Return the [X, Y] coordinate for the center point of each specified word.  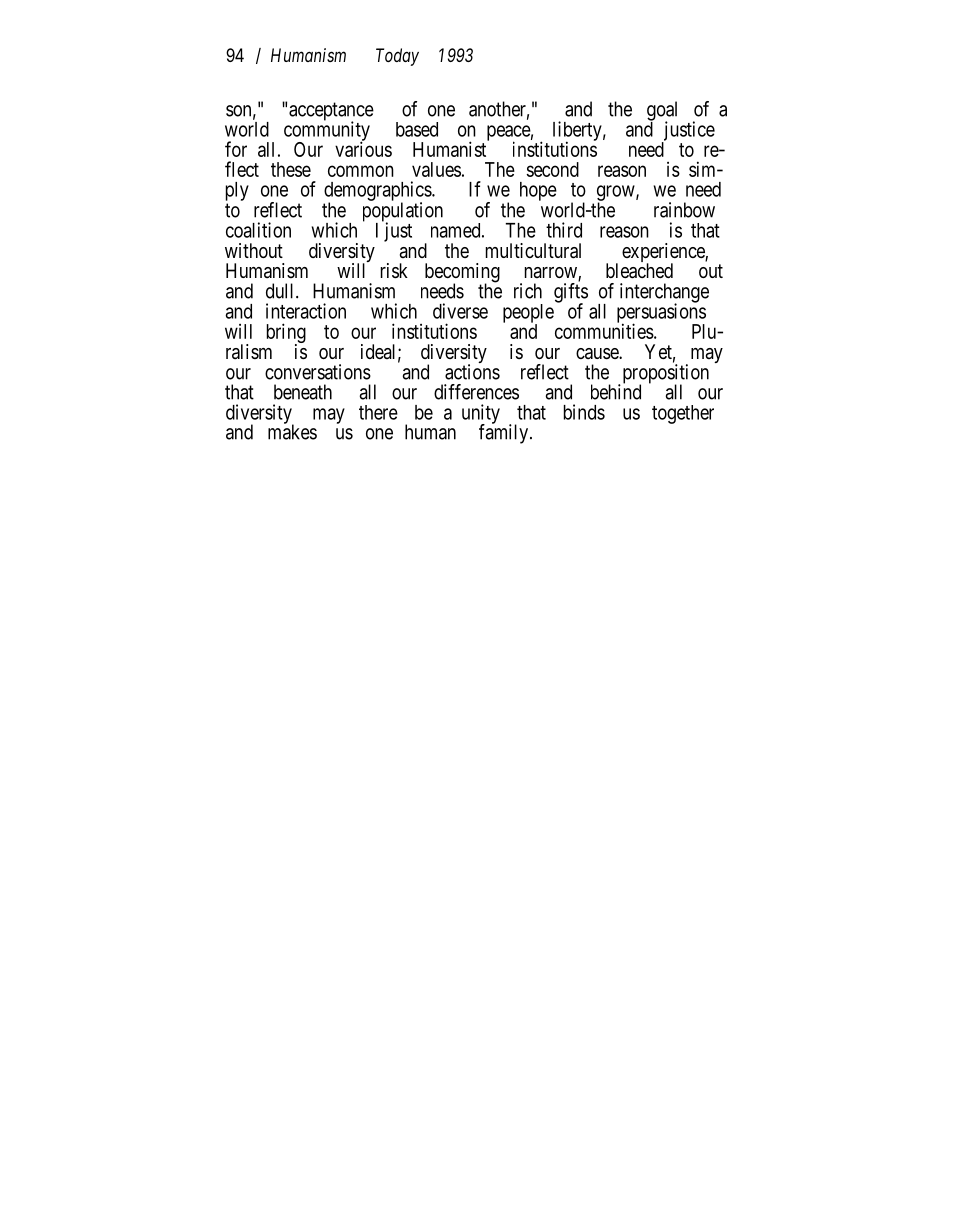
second [552, 169]
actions [472, 372]
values [436, 169]
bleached [639, 271]
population [403, 213]
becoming [462, 274]
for [236, 149]
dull [281, 291]
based [417, 129]
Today [397, 57]
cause [598, 354]
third [564, 230]
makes [292, 431]
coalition [258, 230]
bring [286, 334]
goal [662, 112]
